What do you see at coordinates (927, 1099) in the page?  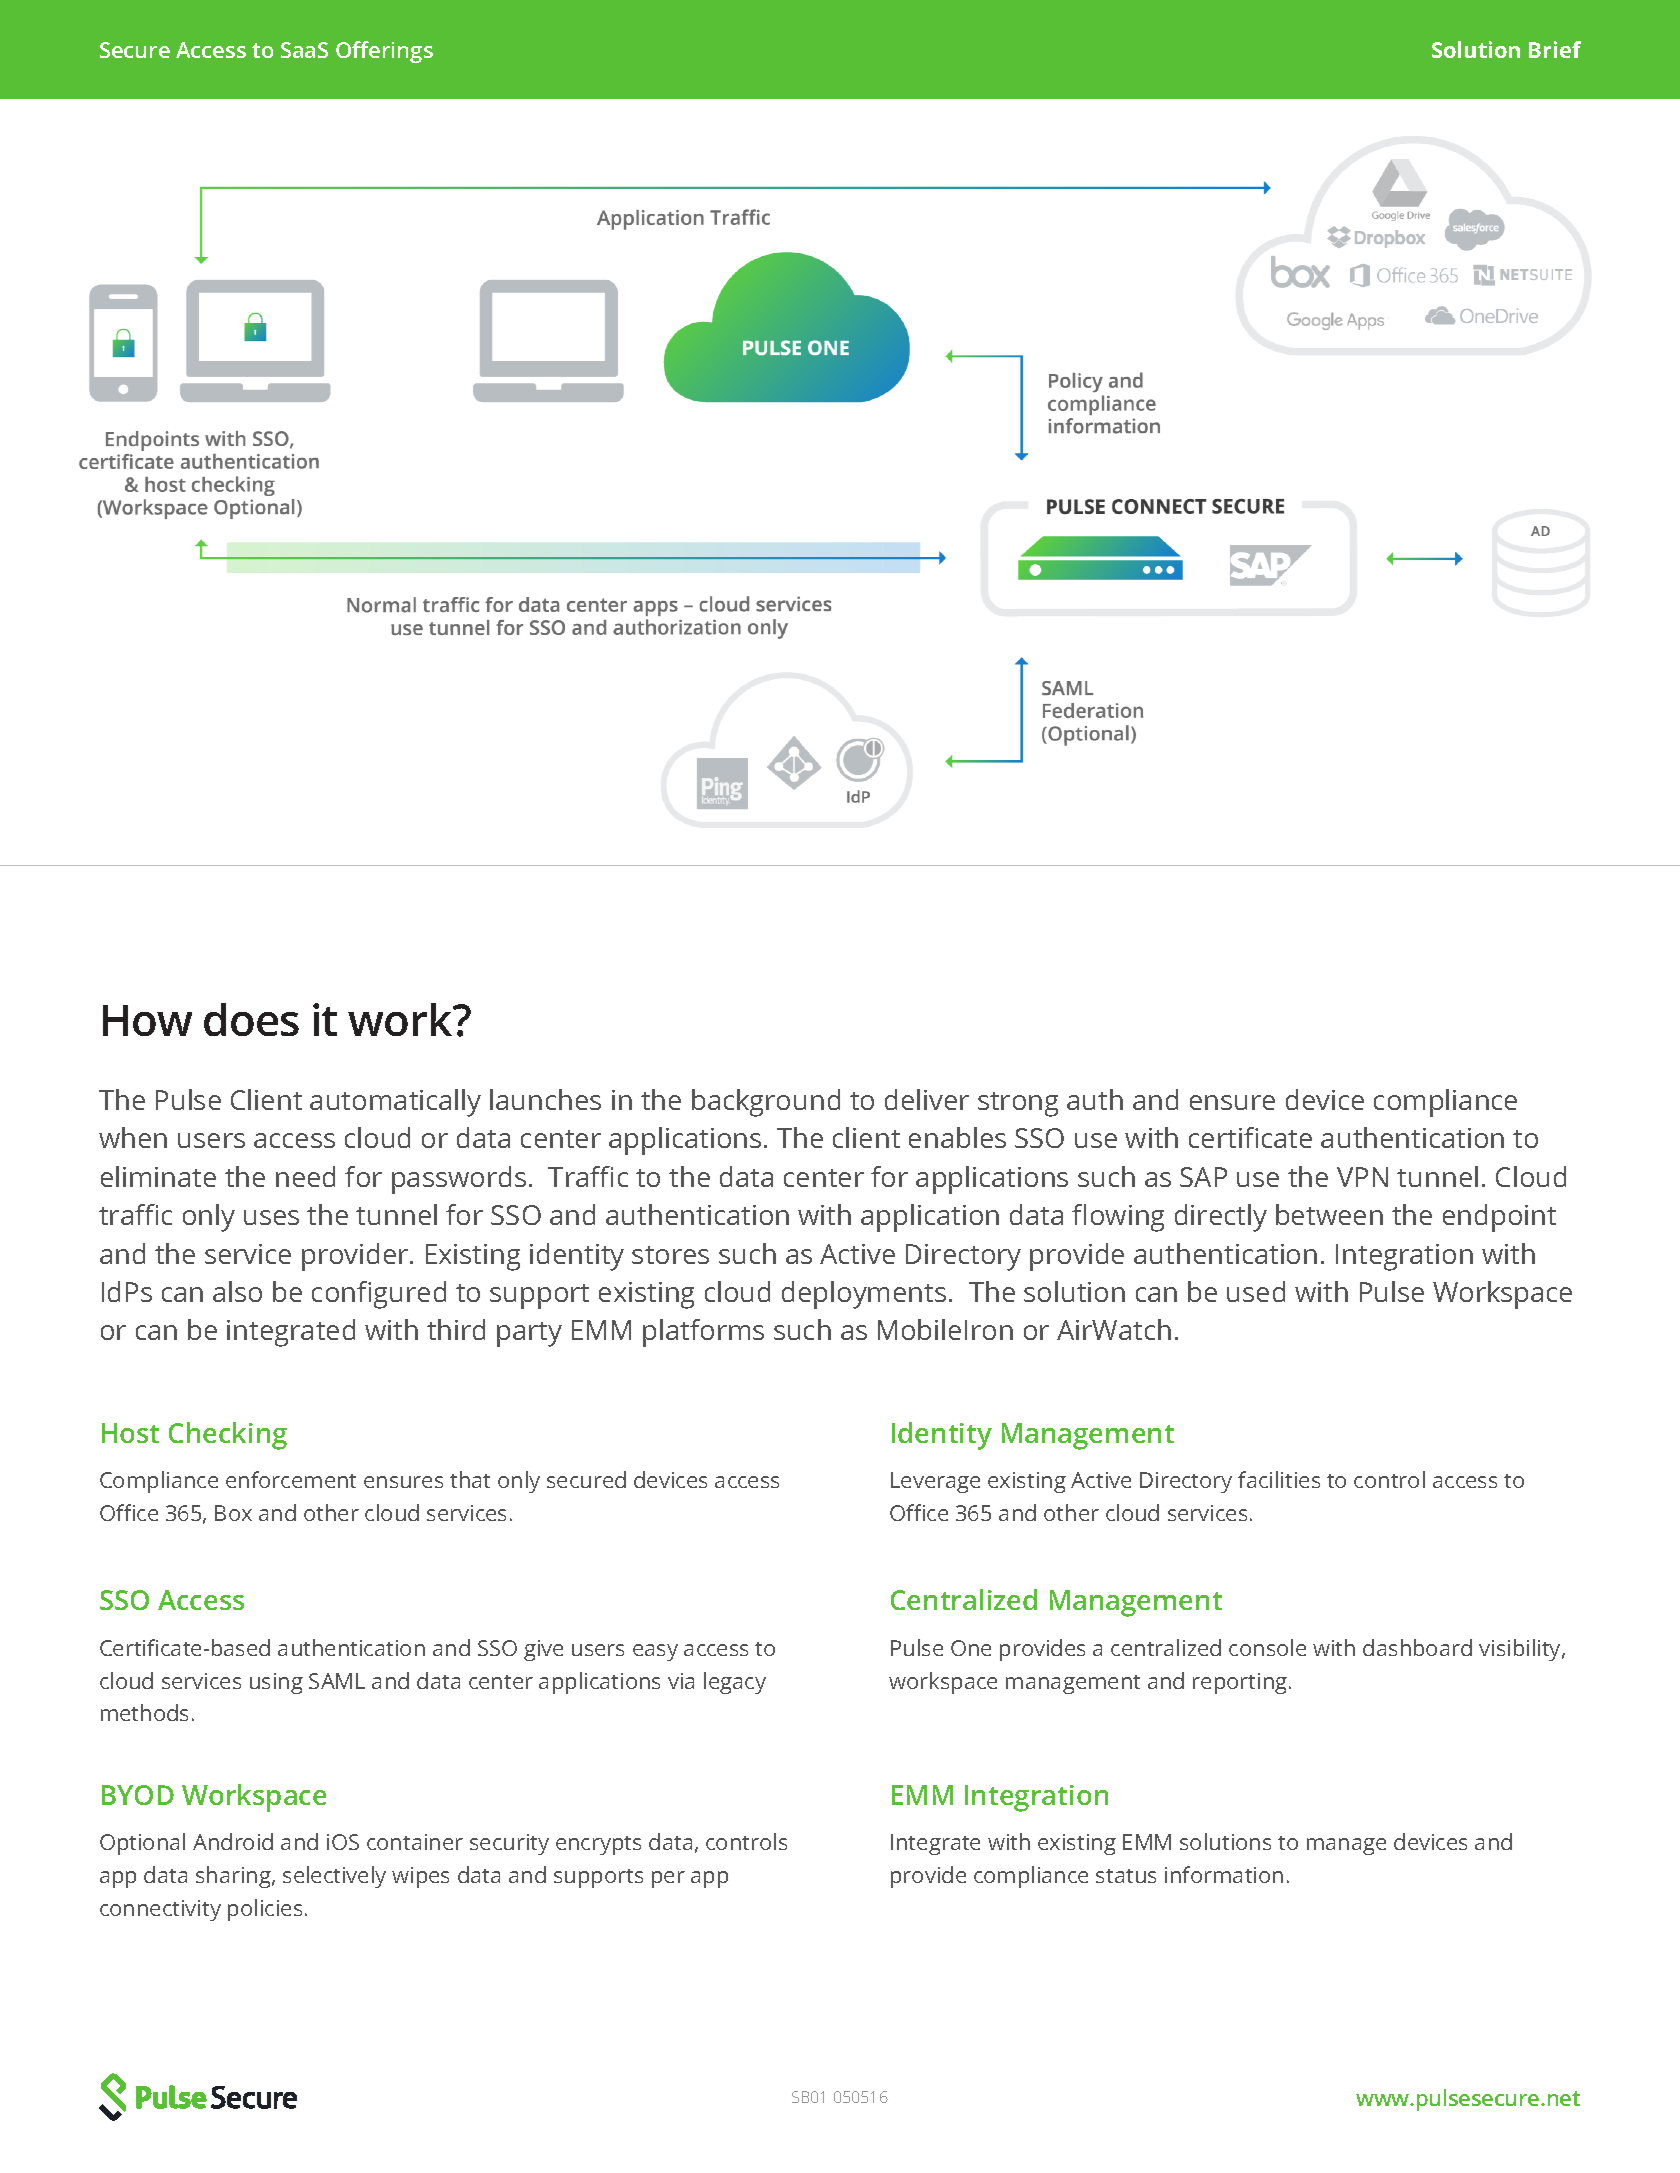 I see `deliver` at bounding box center [927, 1099].
